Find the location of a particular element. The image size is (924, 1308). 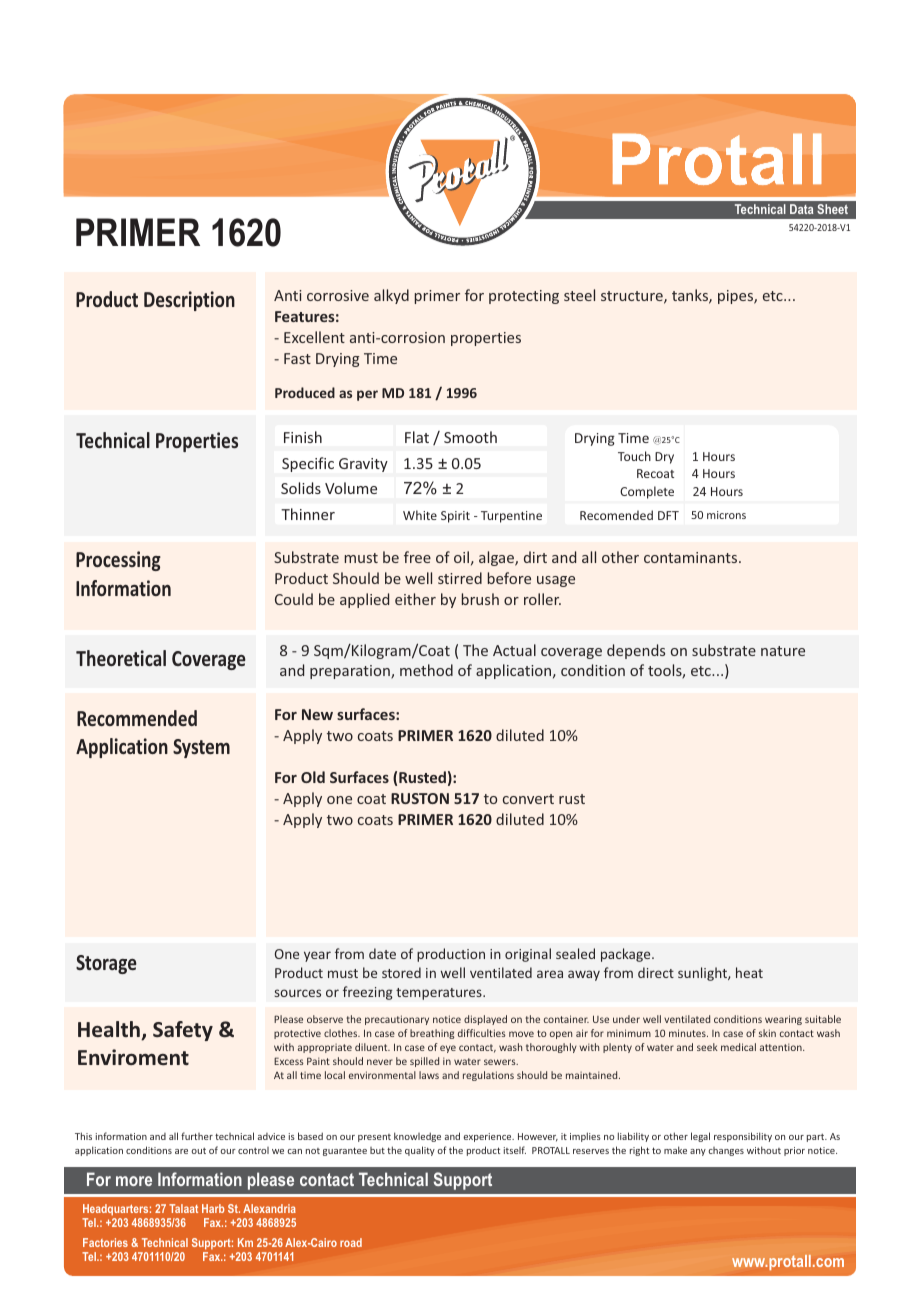

heat is located at coordinates (749, 972).
